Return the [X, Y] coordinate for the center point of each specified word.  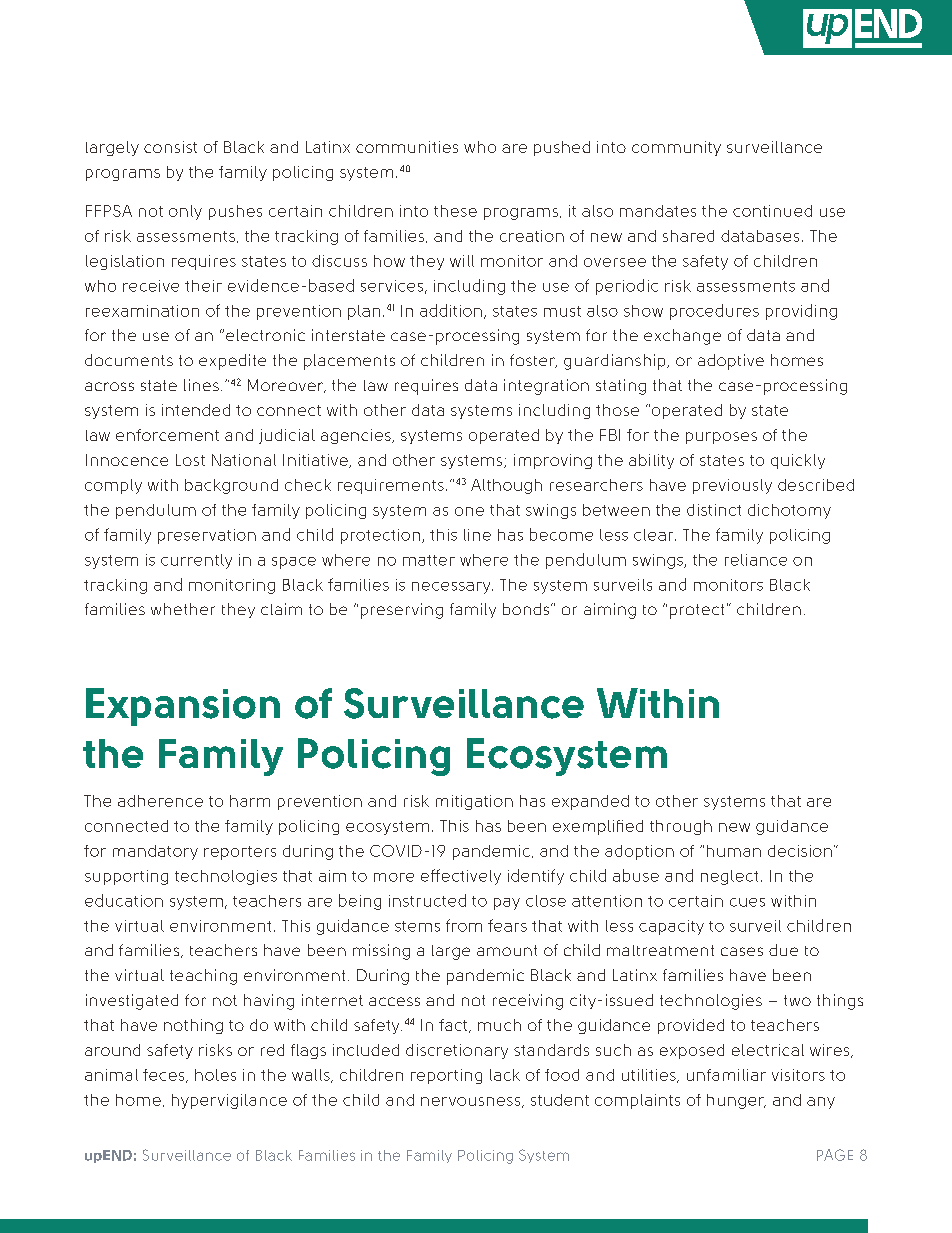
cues [747, 902]
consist [170, 147]
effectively [461, 877]
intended [196, 410]
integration [546, 387]
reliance [756, 560]
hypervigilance [229, 1101]
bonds [527, 609]
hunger [736, 1101]
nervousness [472, 1102]
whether [183, 609]
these [455, 211]
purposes [721, 438]
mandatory [155, 852]
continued [772, 211]
